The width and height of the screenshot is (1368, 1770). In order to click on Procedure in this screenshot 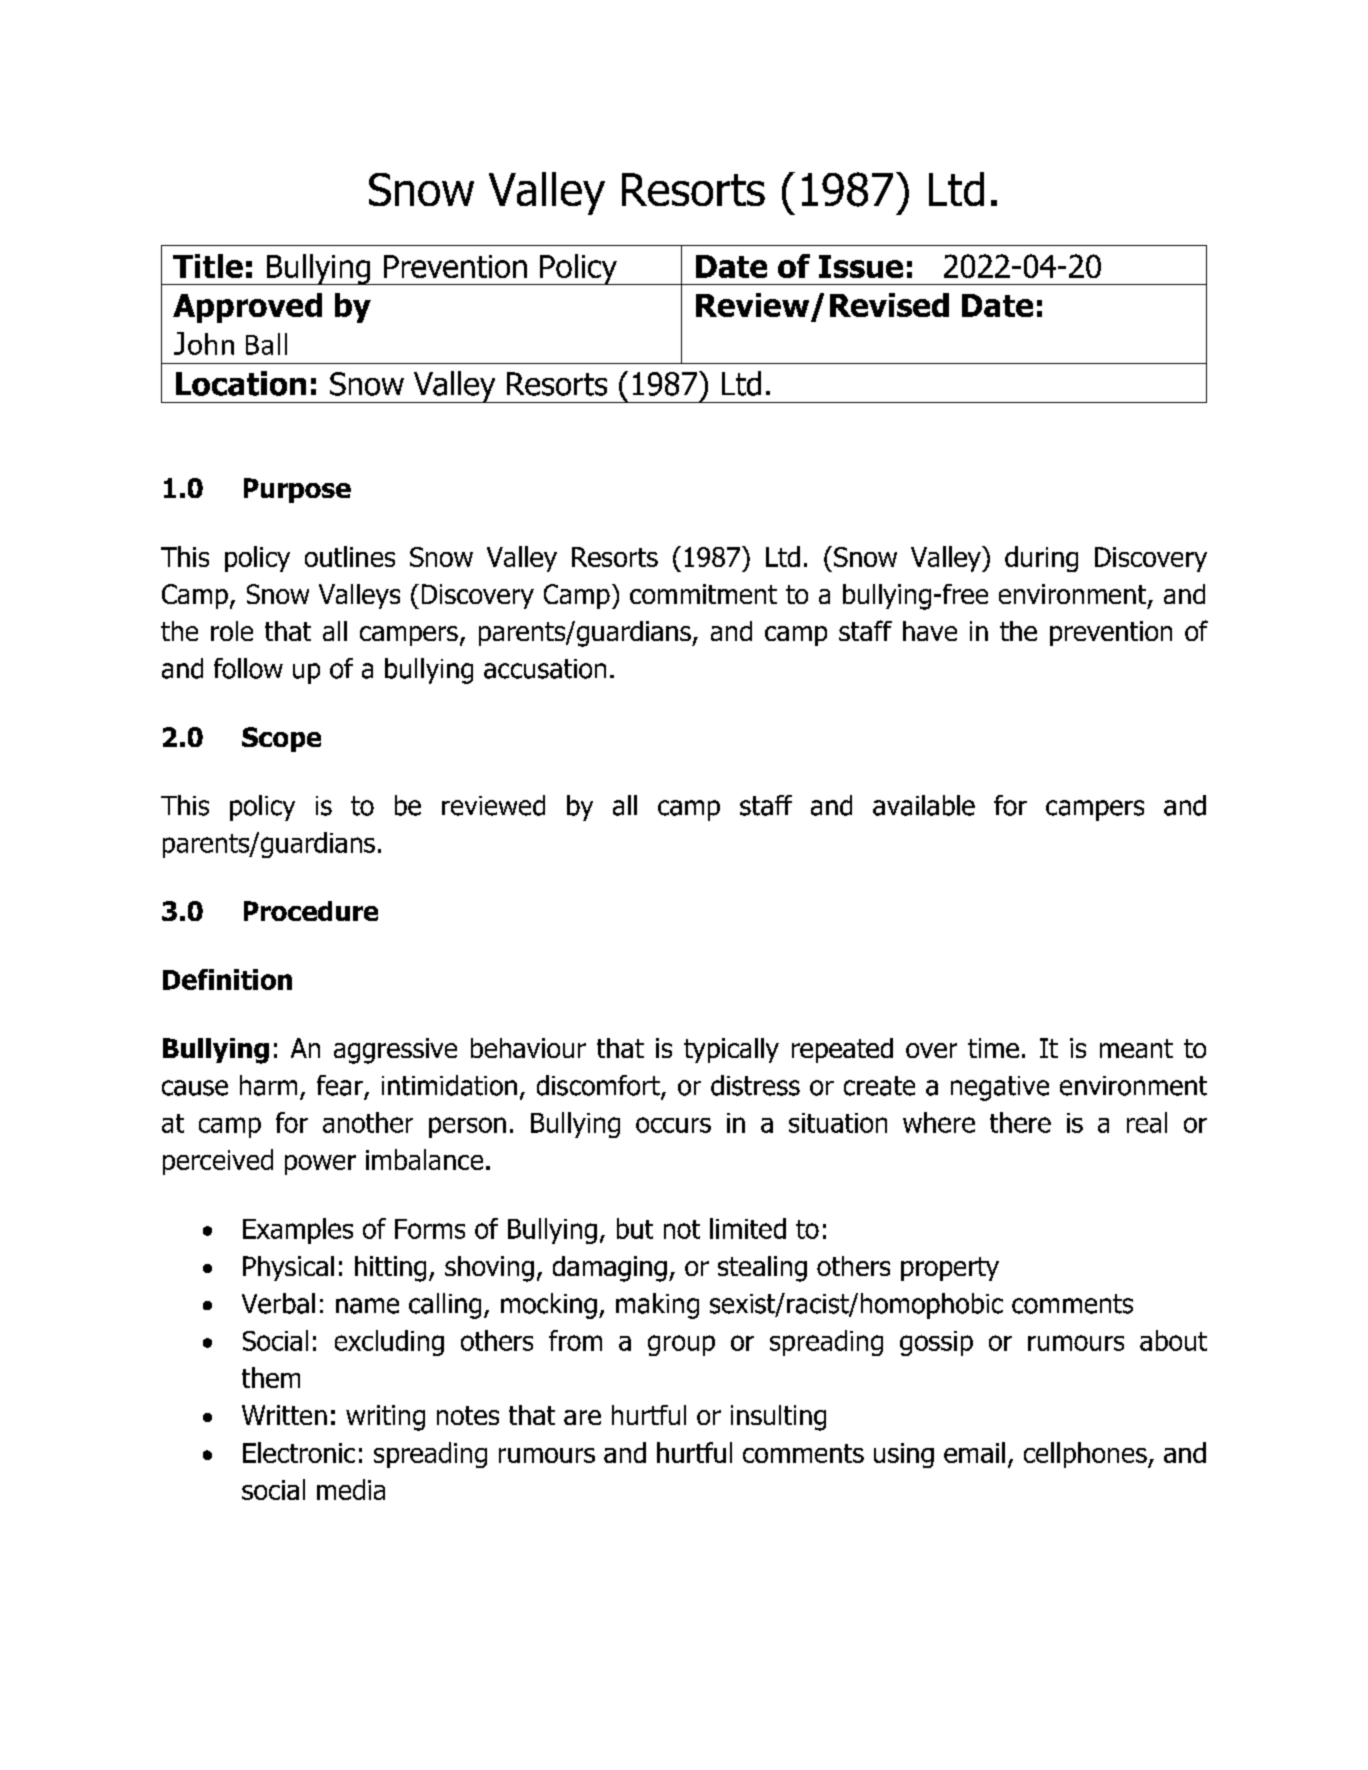, I will do `click(311, 911)`.
